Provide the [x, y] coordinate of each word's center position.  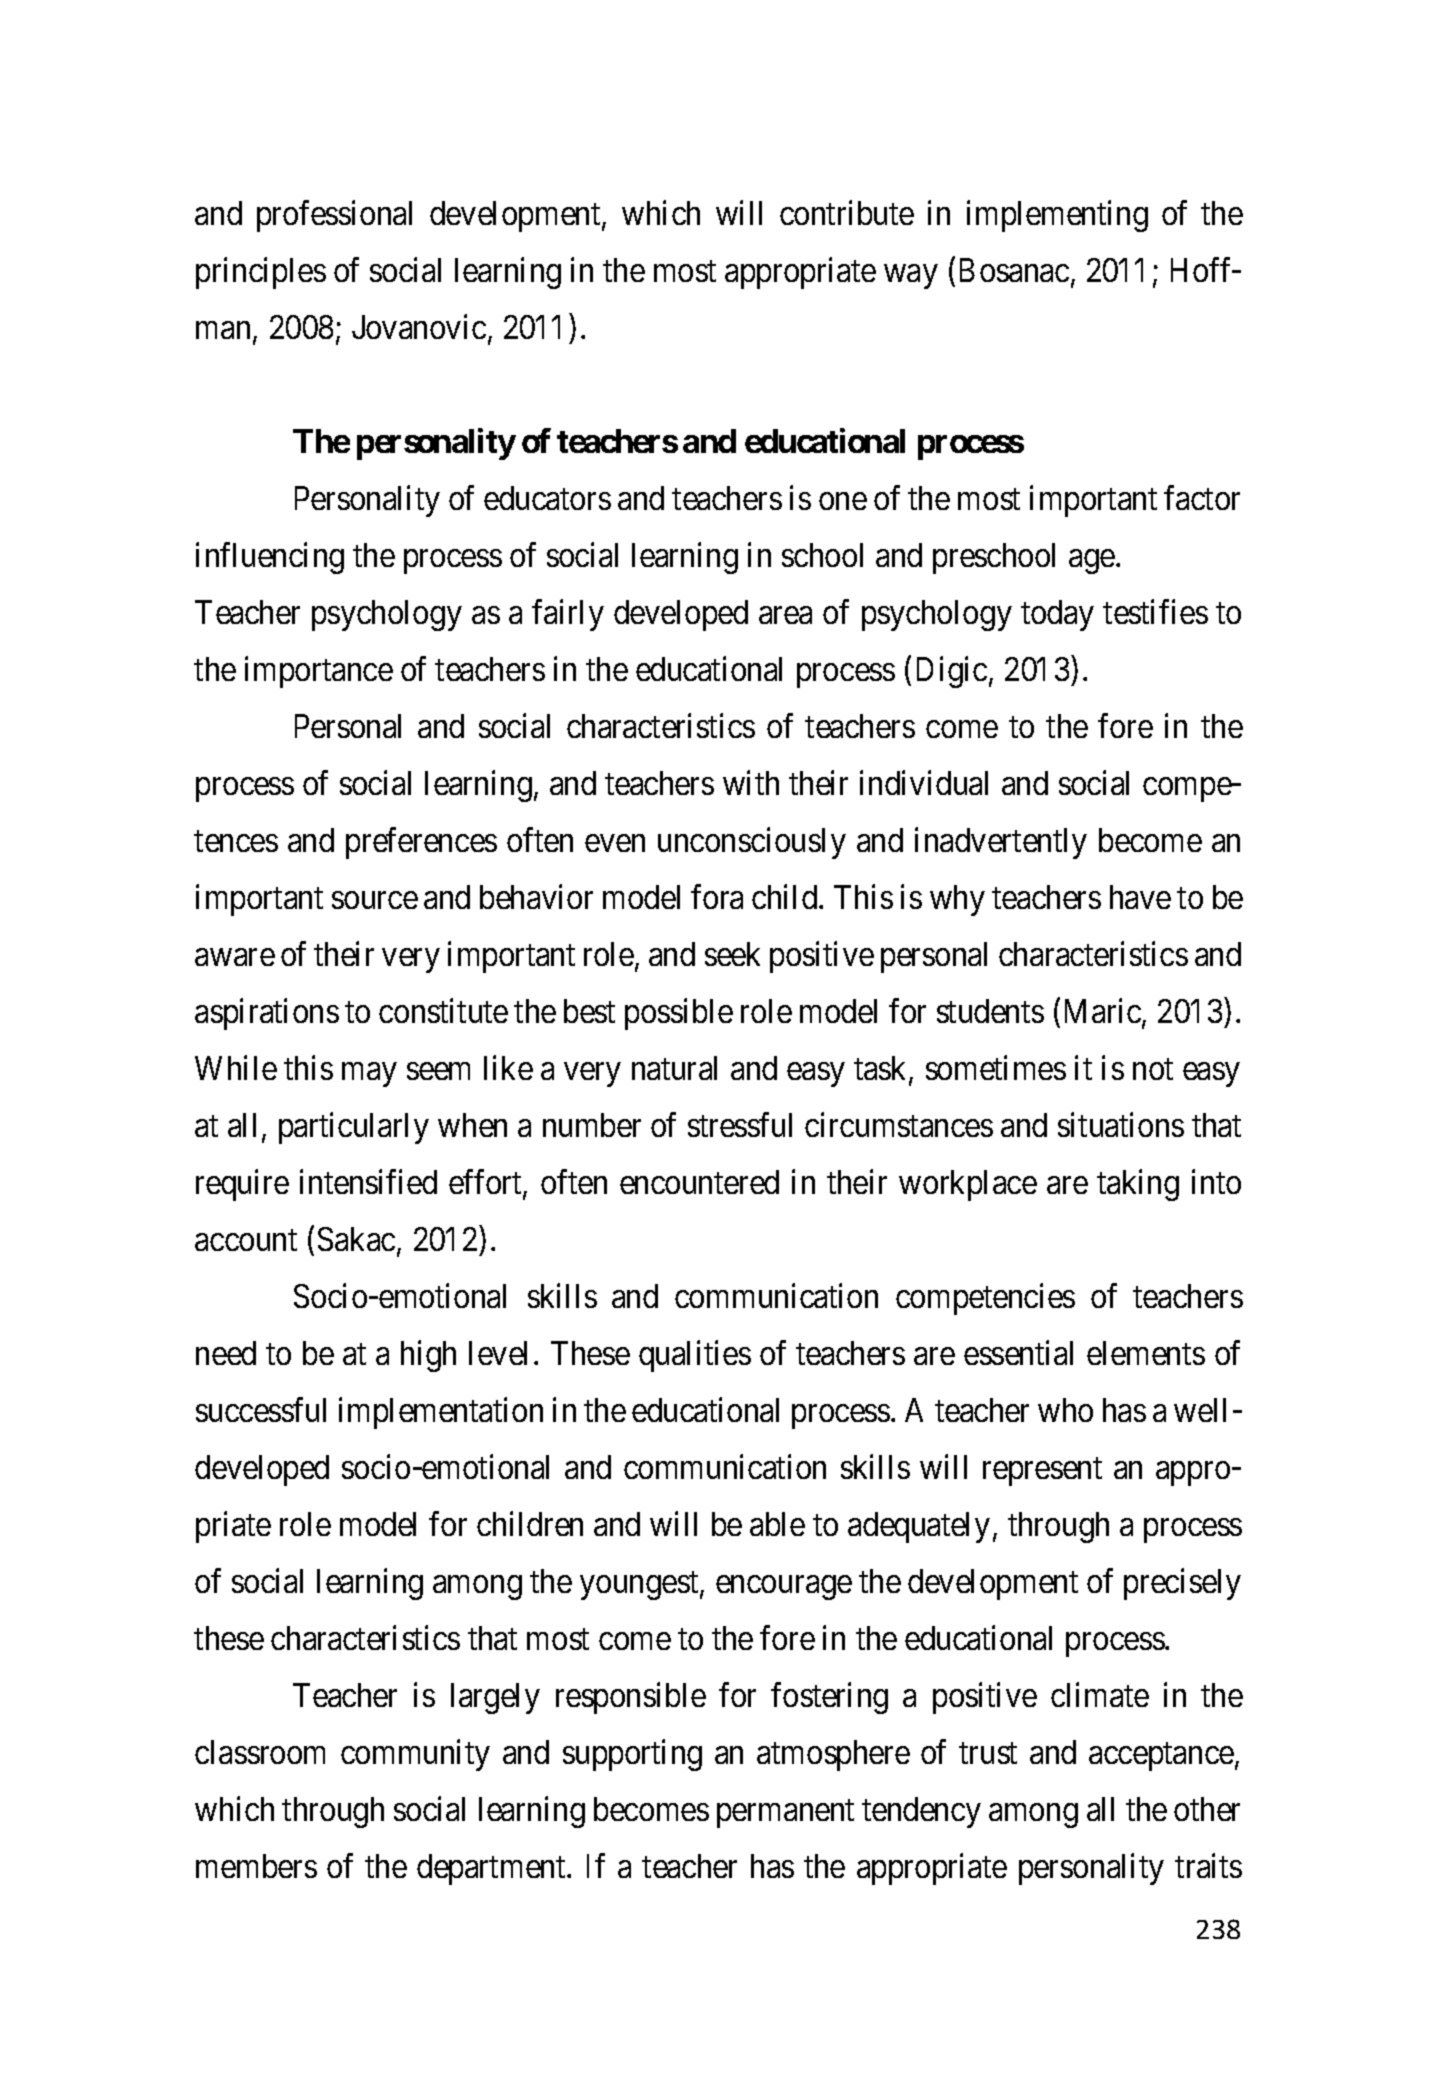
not [1153, 1069]
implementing [1057, 216]
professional [334, 216]
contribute [847, 212]
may [369, 1075]
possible [679, 1014]
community [415, 1755]
